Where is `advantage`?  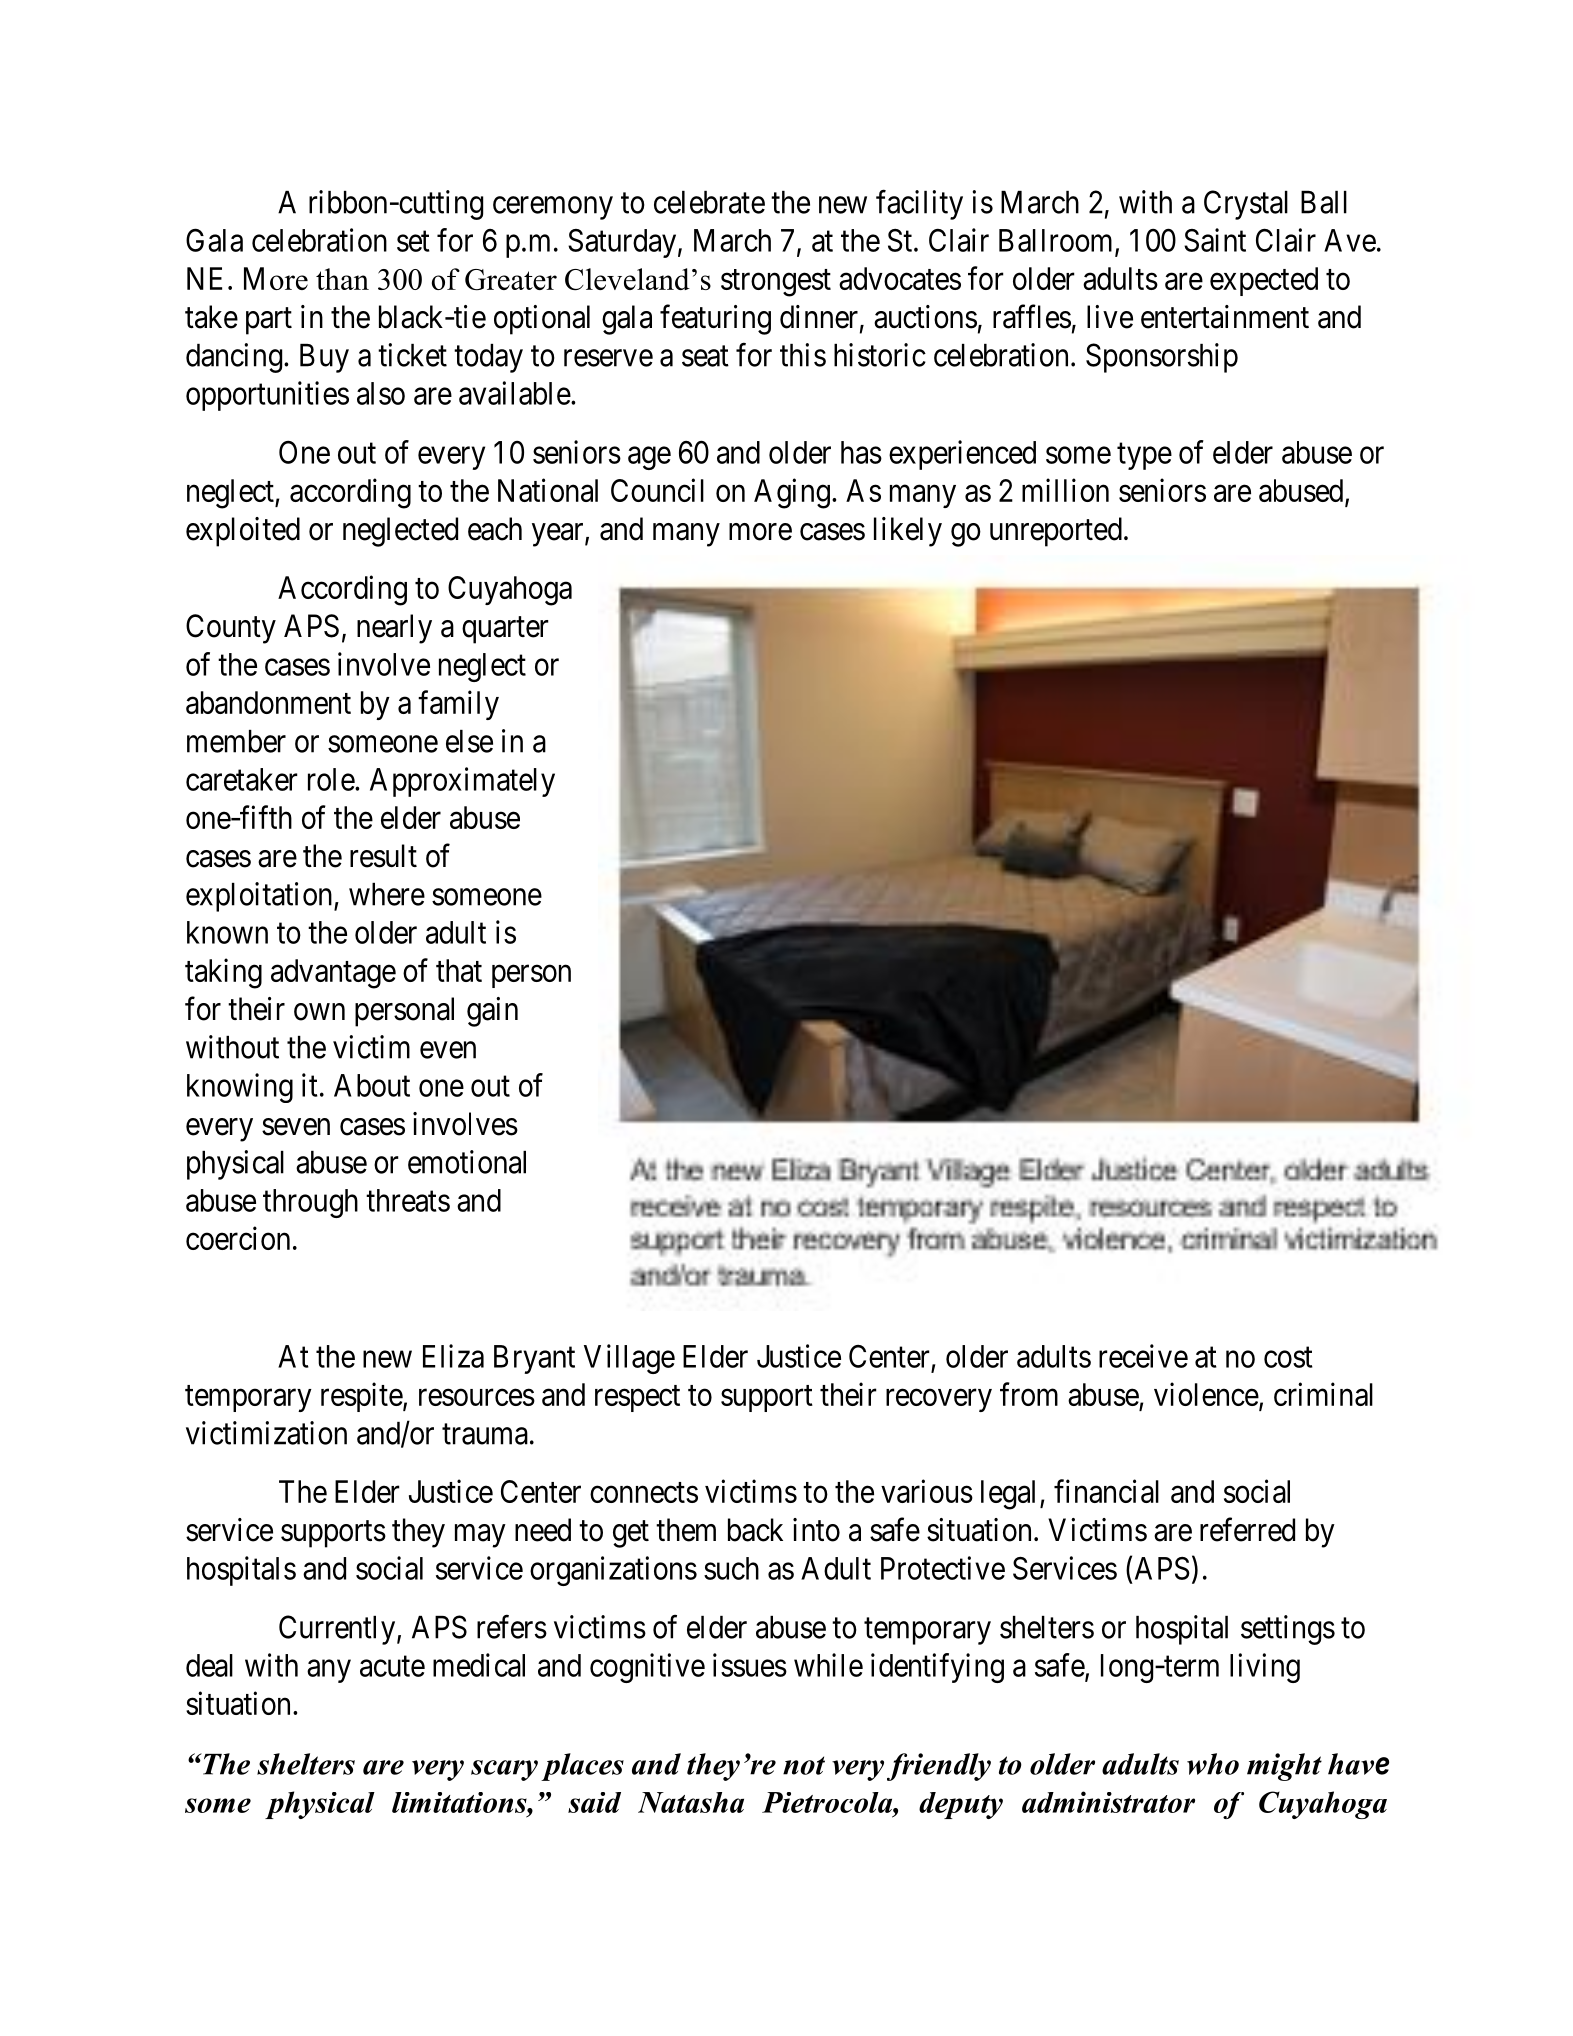
advantage is located at coordinates (333, 974).
